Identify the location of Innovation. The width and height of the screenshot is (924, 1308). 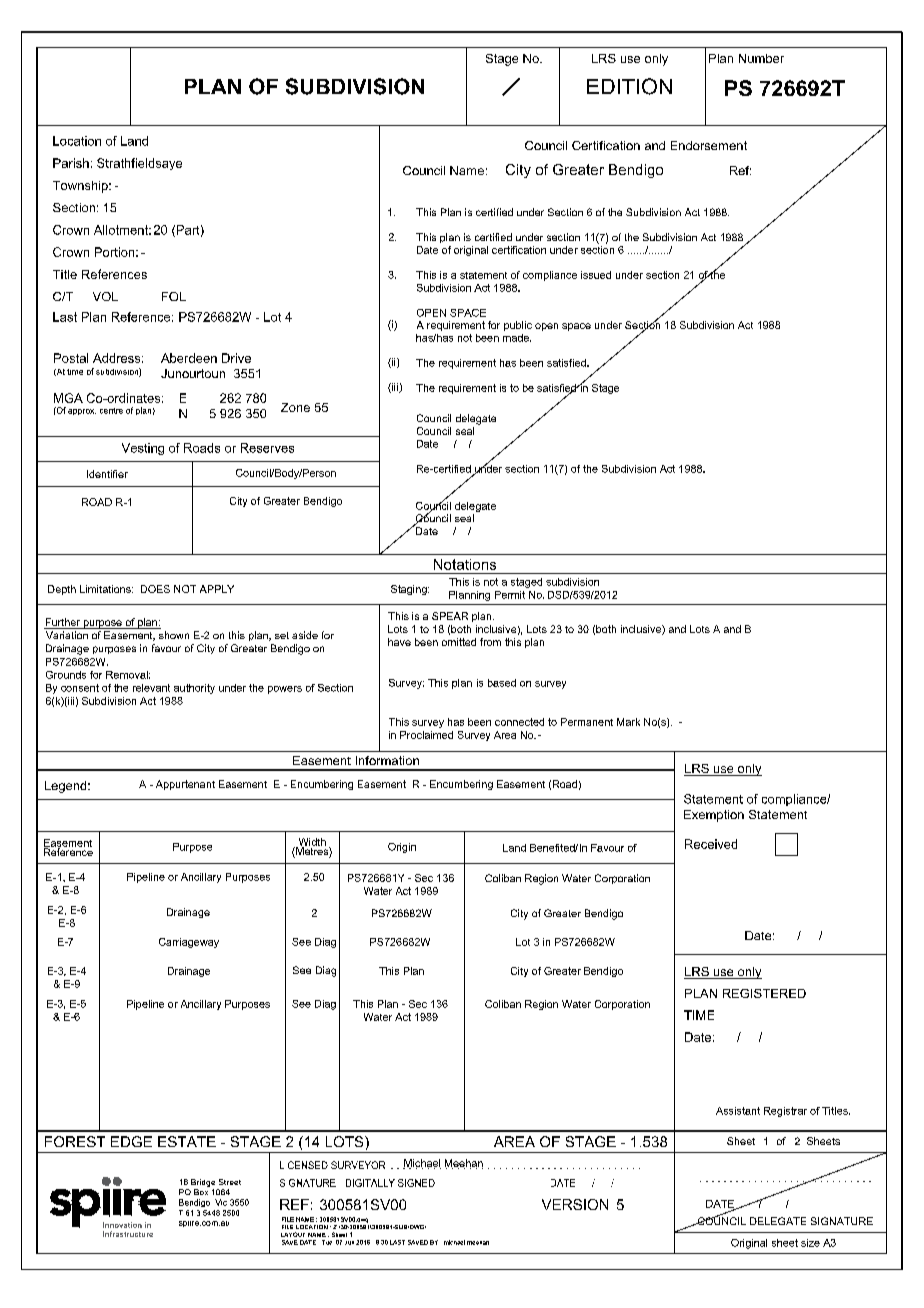
(122, 1225).
